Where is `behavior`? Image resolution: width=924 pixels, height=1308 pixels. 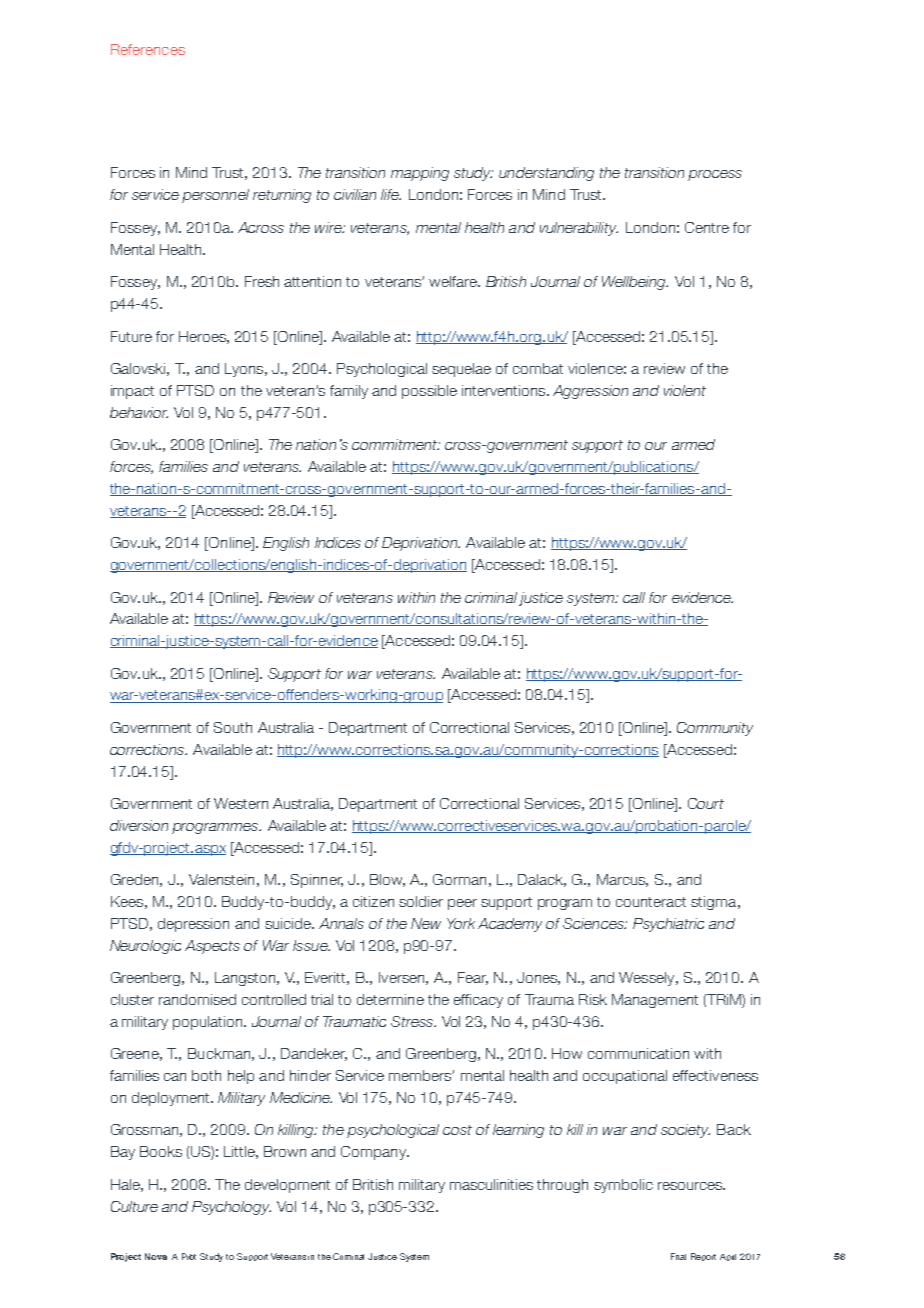
behavior is located at coordinates (139, 412).
